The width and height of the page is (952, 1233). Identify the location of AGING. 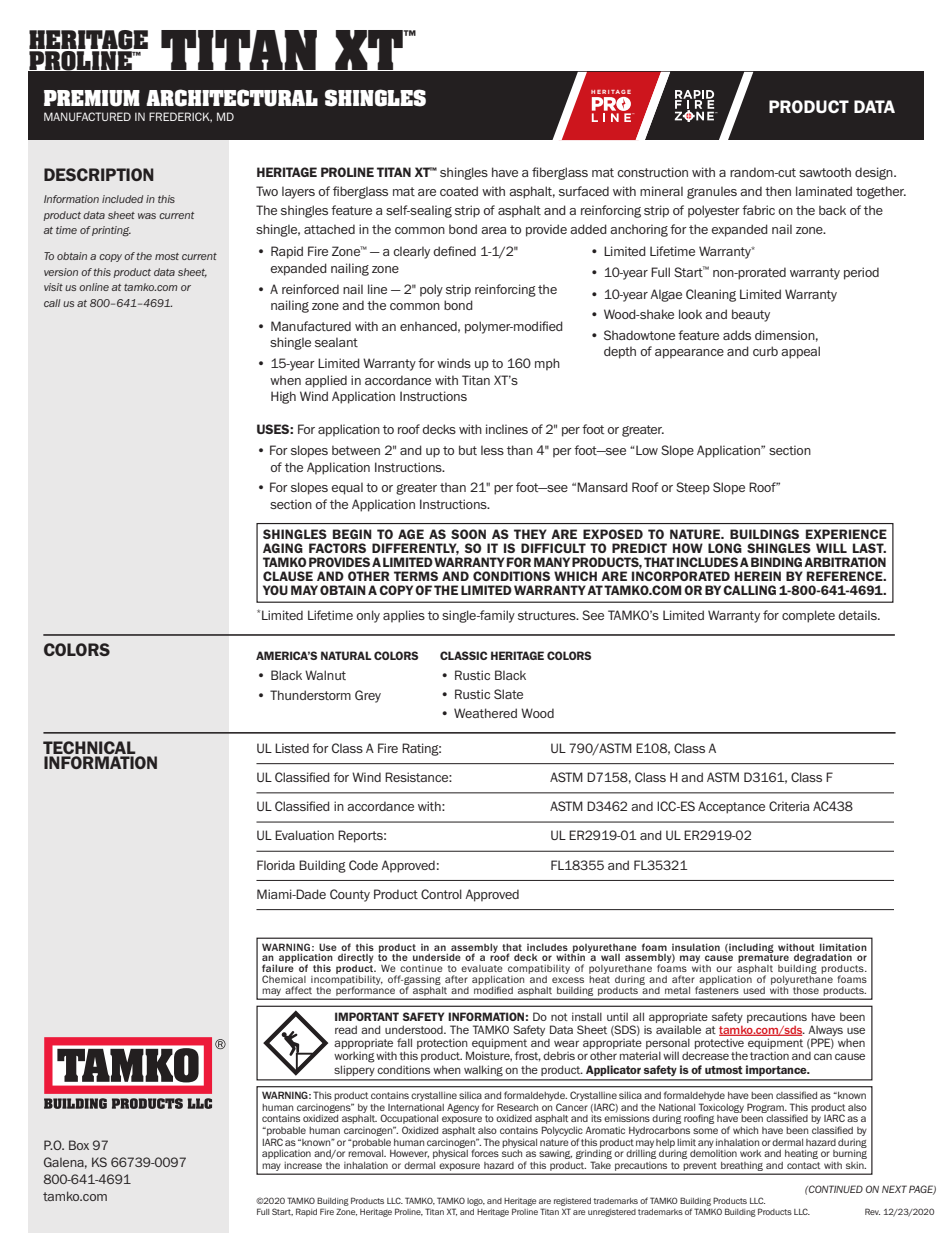
(283, 548).
